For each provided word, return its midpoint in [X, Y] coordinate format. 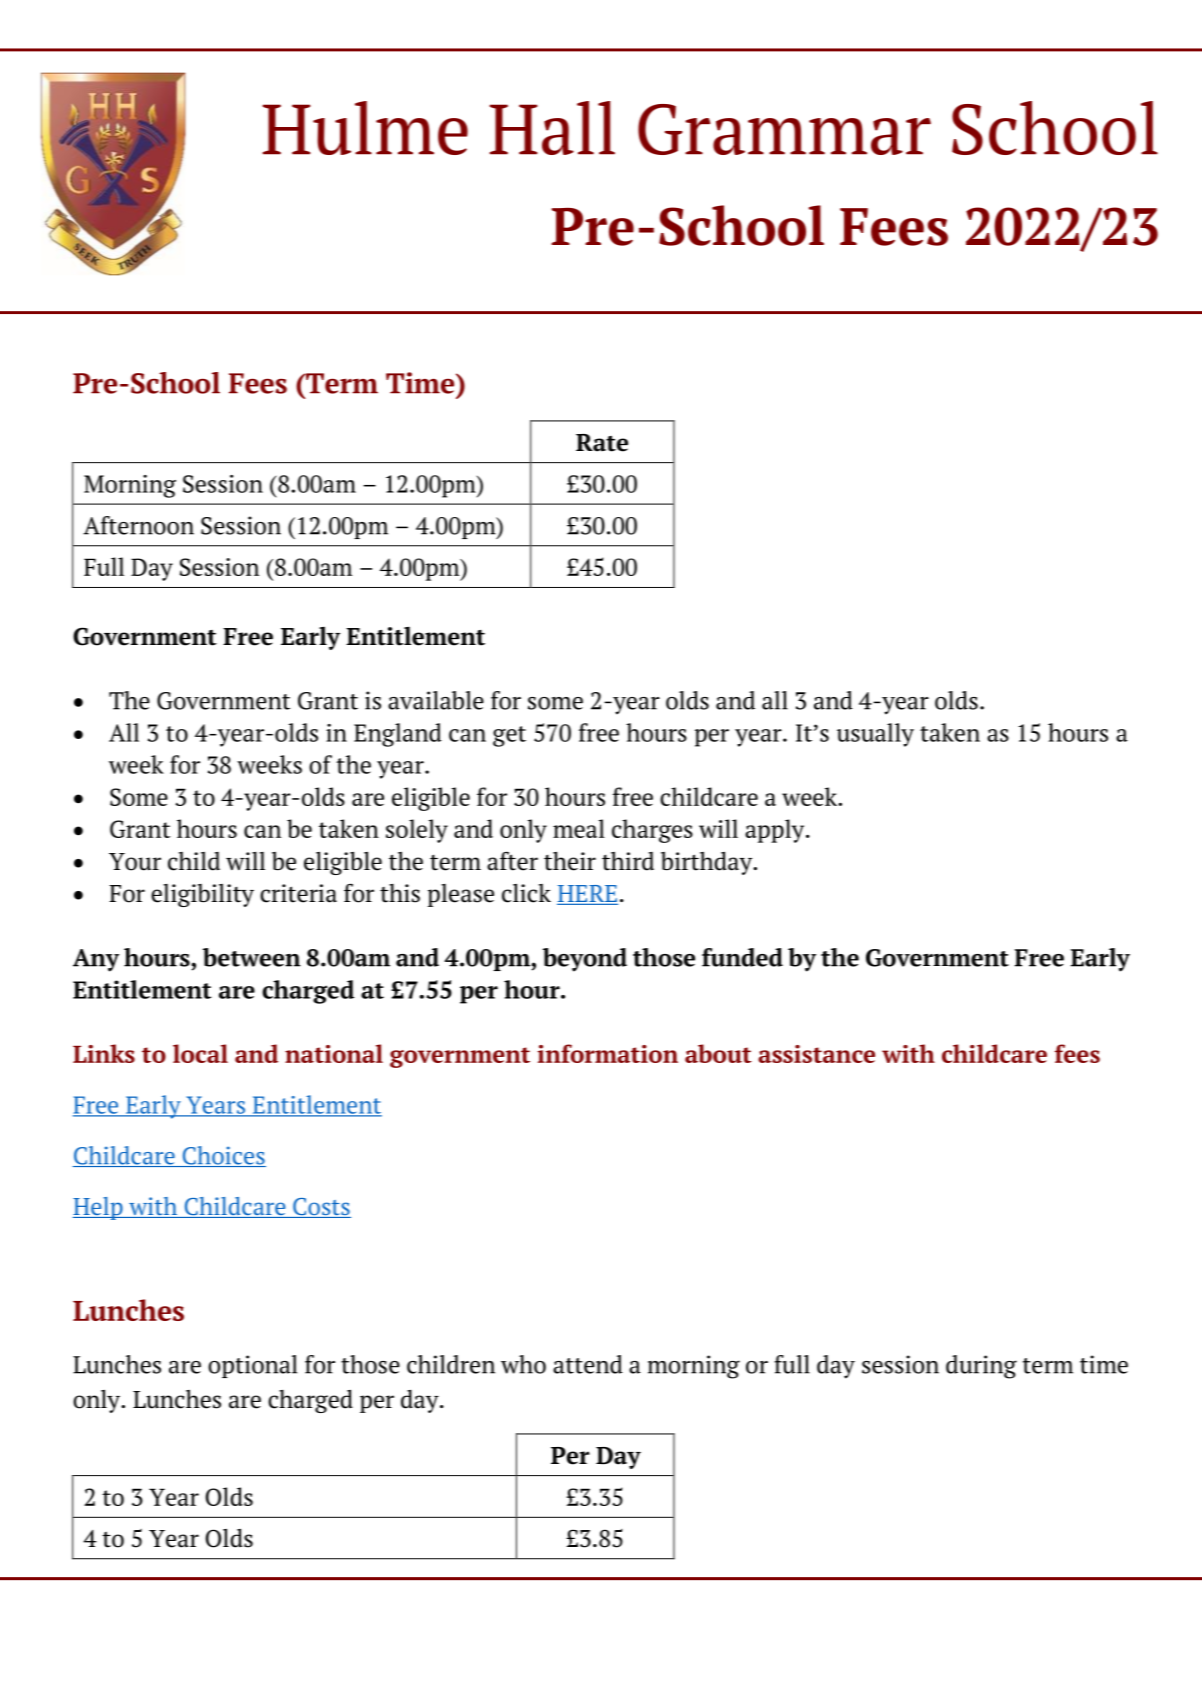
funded [742, 957]
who [523, 1364]
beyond [585, 960]
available [436, 700]
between [252, 957]
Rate [602, 443]
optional [252, 1366]
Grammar [784, 129]
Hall [552, 128]
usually [875, 735]
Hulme [365, 128]
